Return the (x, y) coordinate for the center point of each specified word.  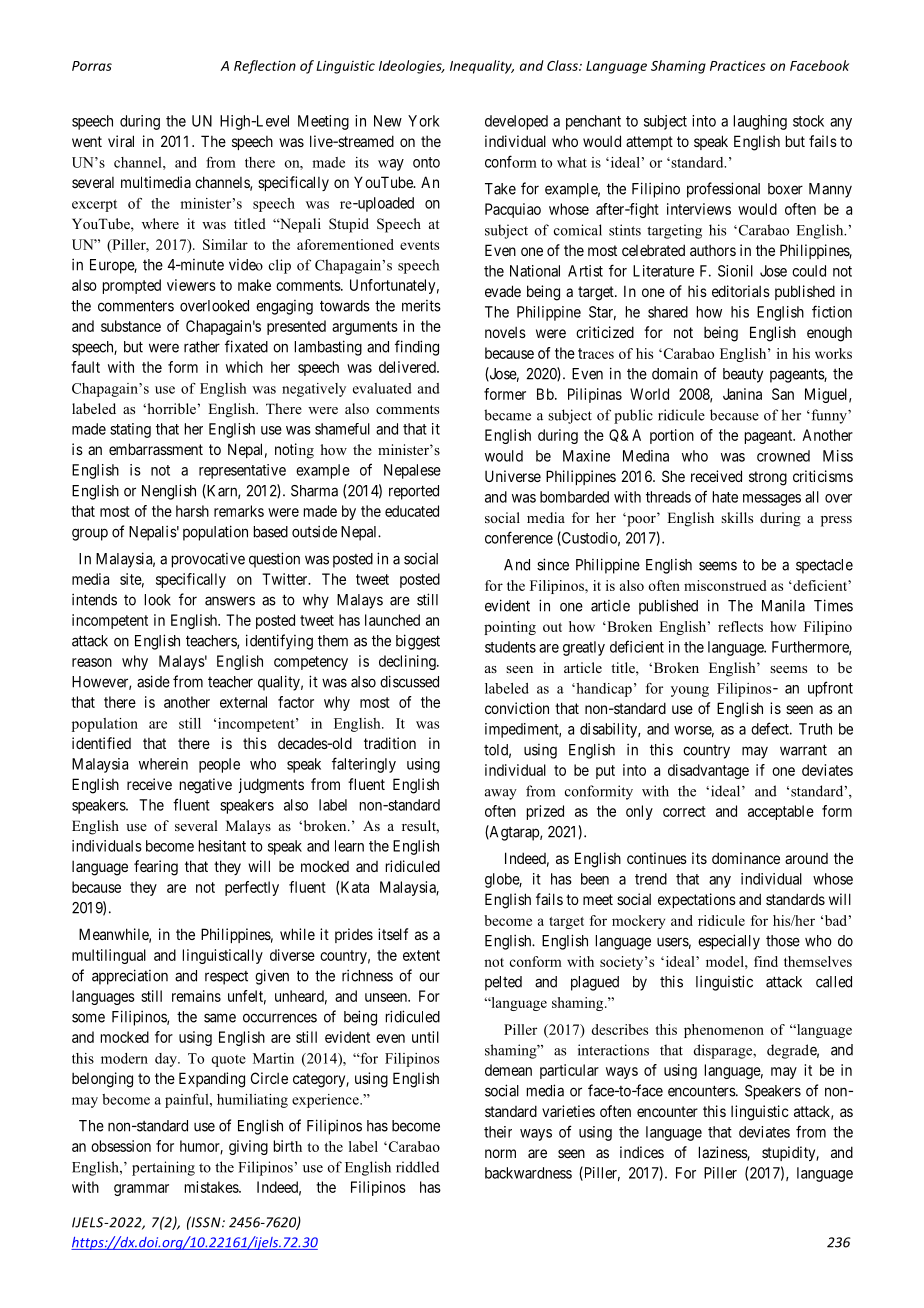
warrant (803, 750)
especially (729, 942)
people (219, 765)
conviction (517, 708)
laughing (760, 122)
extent (421, 955)
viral (121, 141)
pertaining (163, 1168)
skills (737, 517)
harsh (192, 511)
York (424, 121)
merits (421, 306)
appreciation (130, 977)
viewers (191, 285)
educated (412, 511)
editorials (741, 291)
